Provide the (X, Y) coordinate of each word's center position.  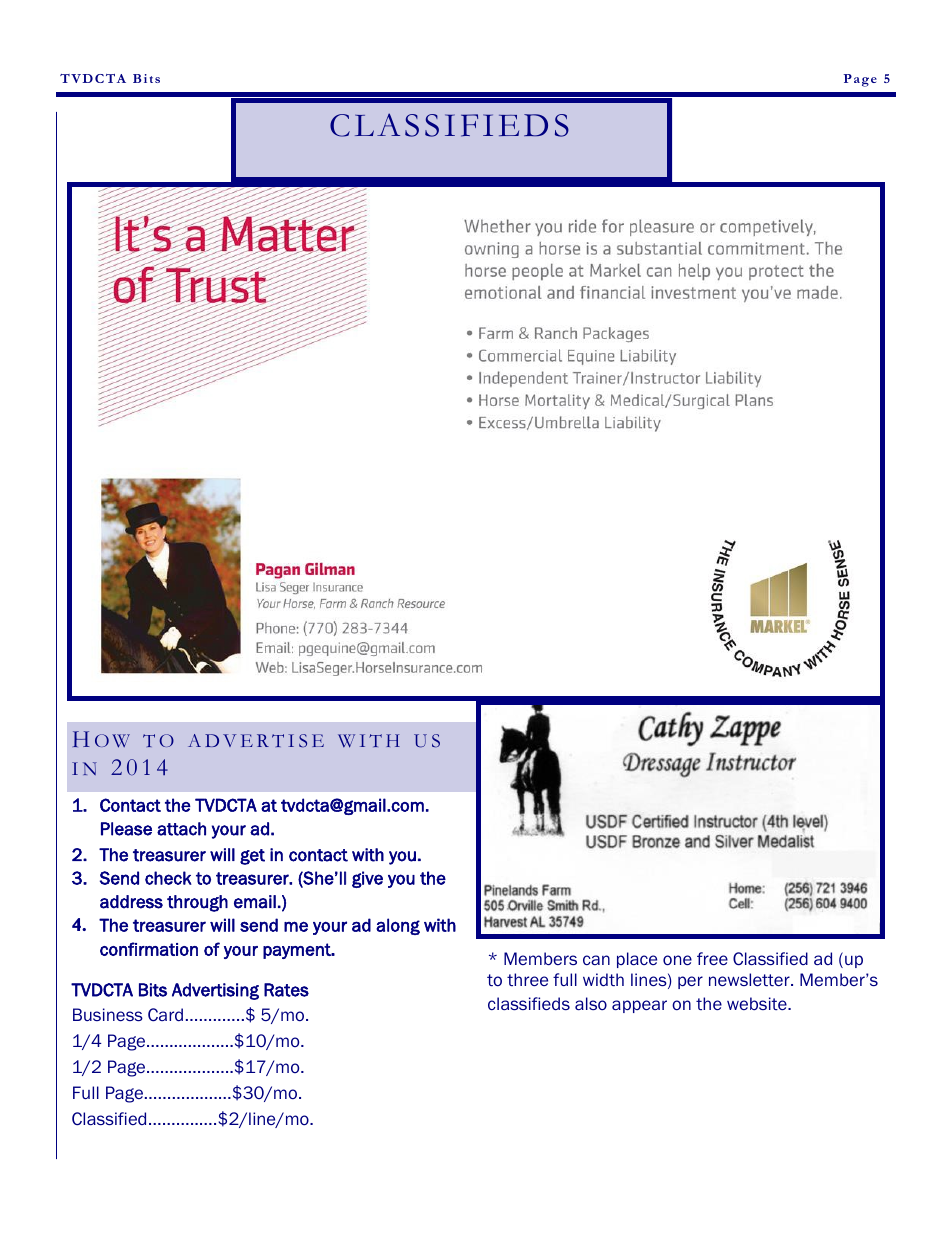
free (712, 958)
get (252, 857)
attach (181, 829)
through (197, 903)
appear (639, 1006)
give (367, 879)
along (398, 926)
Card (165, 1015)
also (591, 1003)
